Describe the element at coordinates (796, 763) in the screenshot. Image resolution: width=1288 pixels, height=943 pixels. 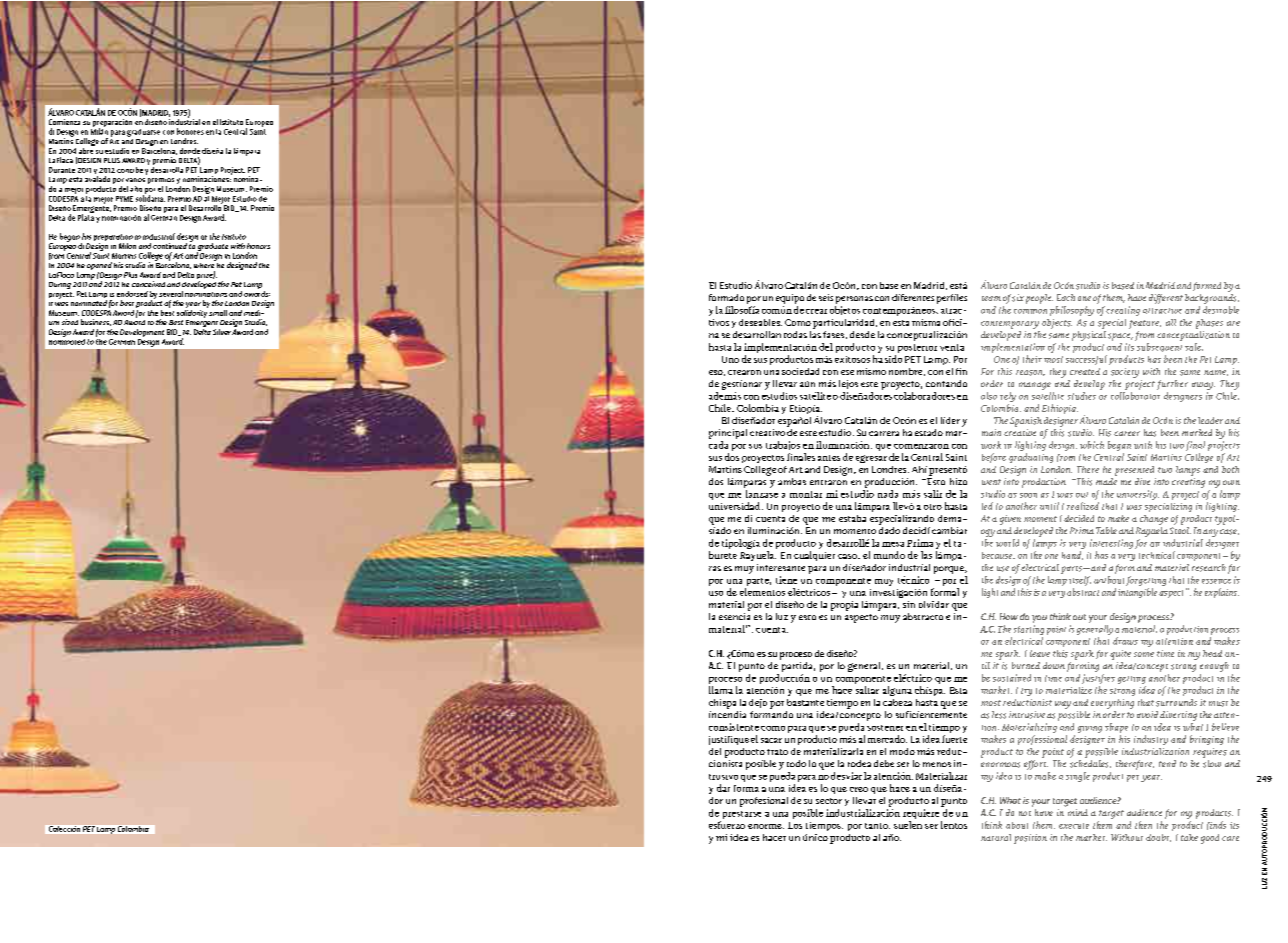
I see `todo` at that location.
